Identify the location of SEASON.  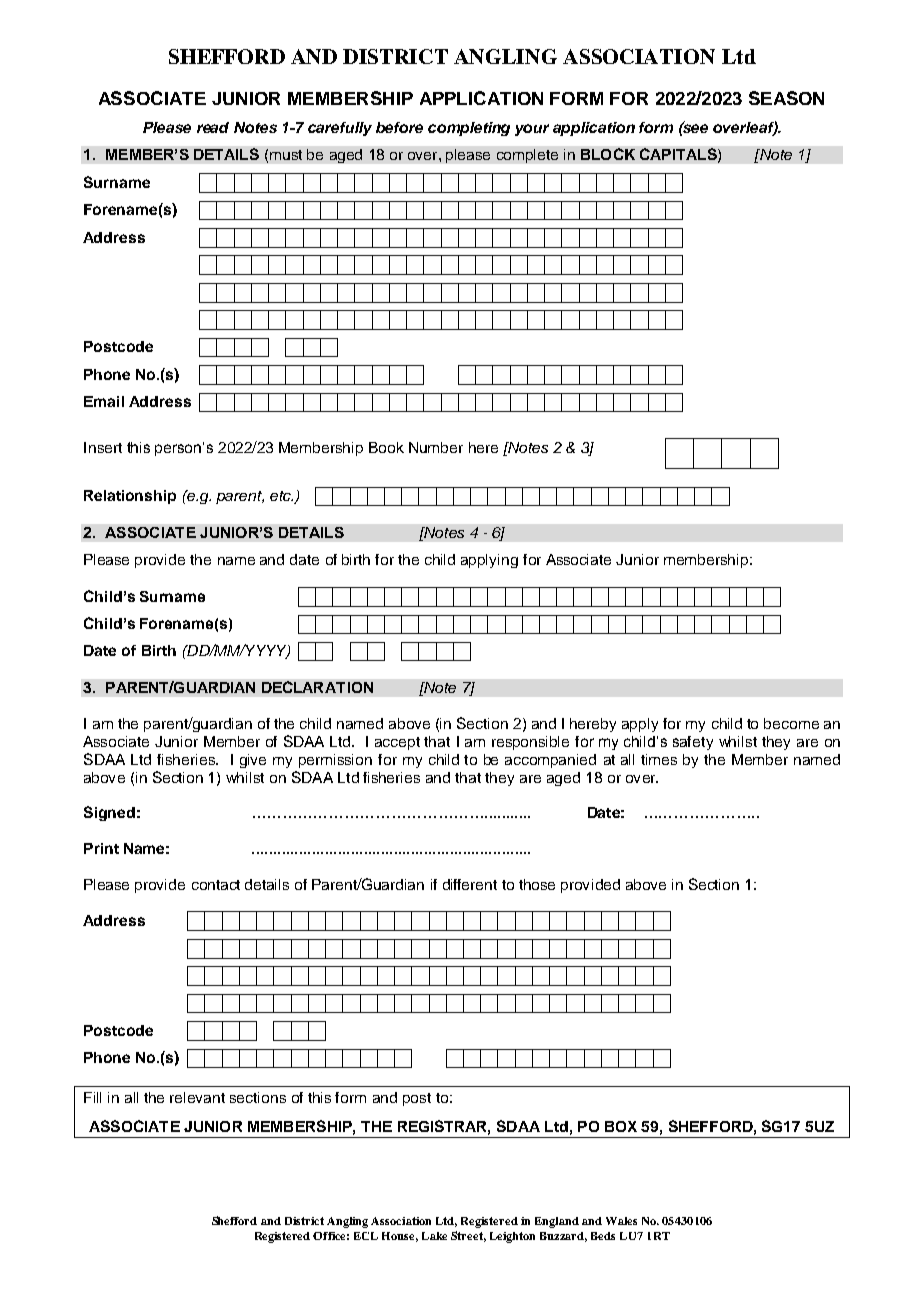
(786, 98).
